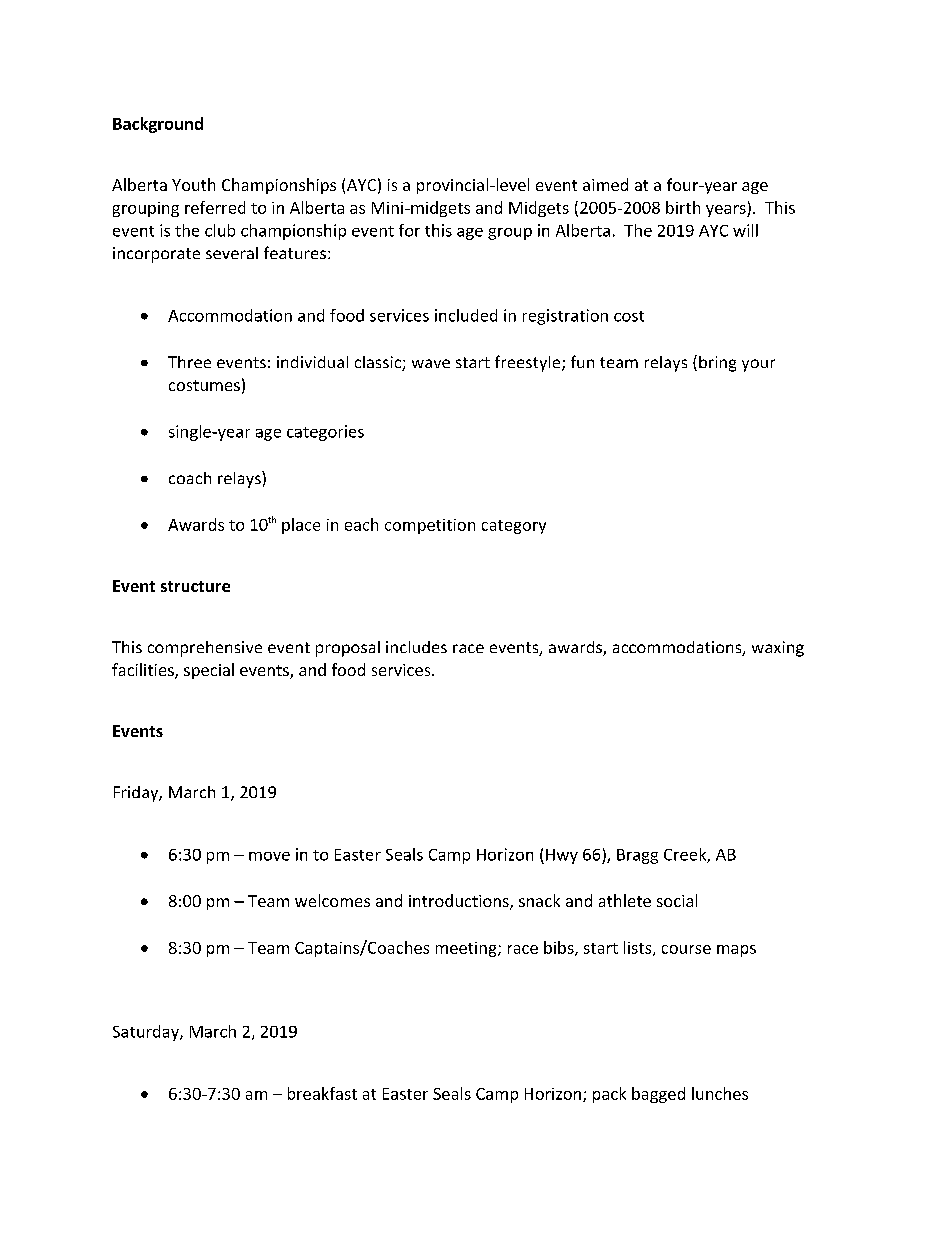  Describe the element at coordinates (683, 207) in the screenshot. I see `birth` at that location.
